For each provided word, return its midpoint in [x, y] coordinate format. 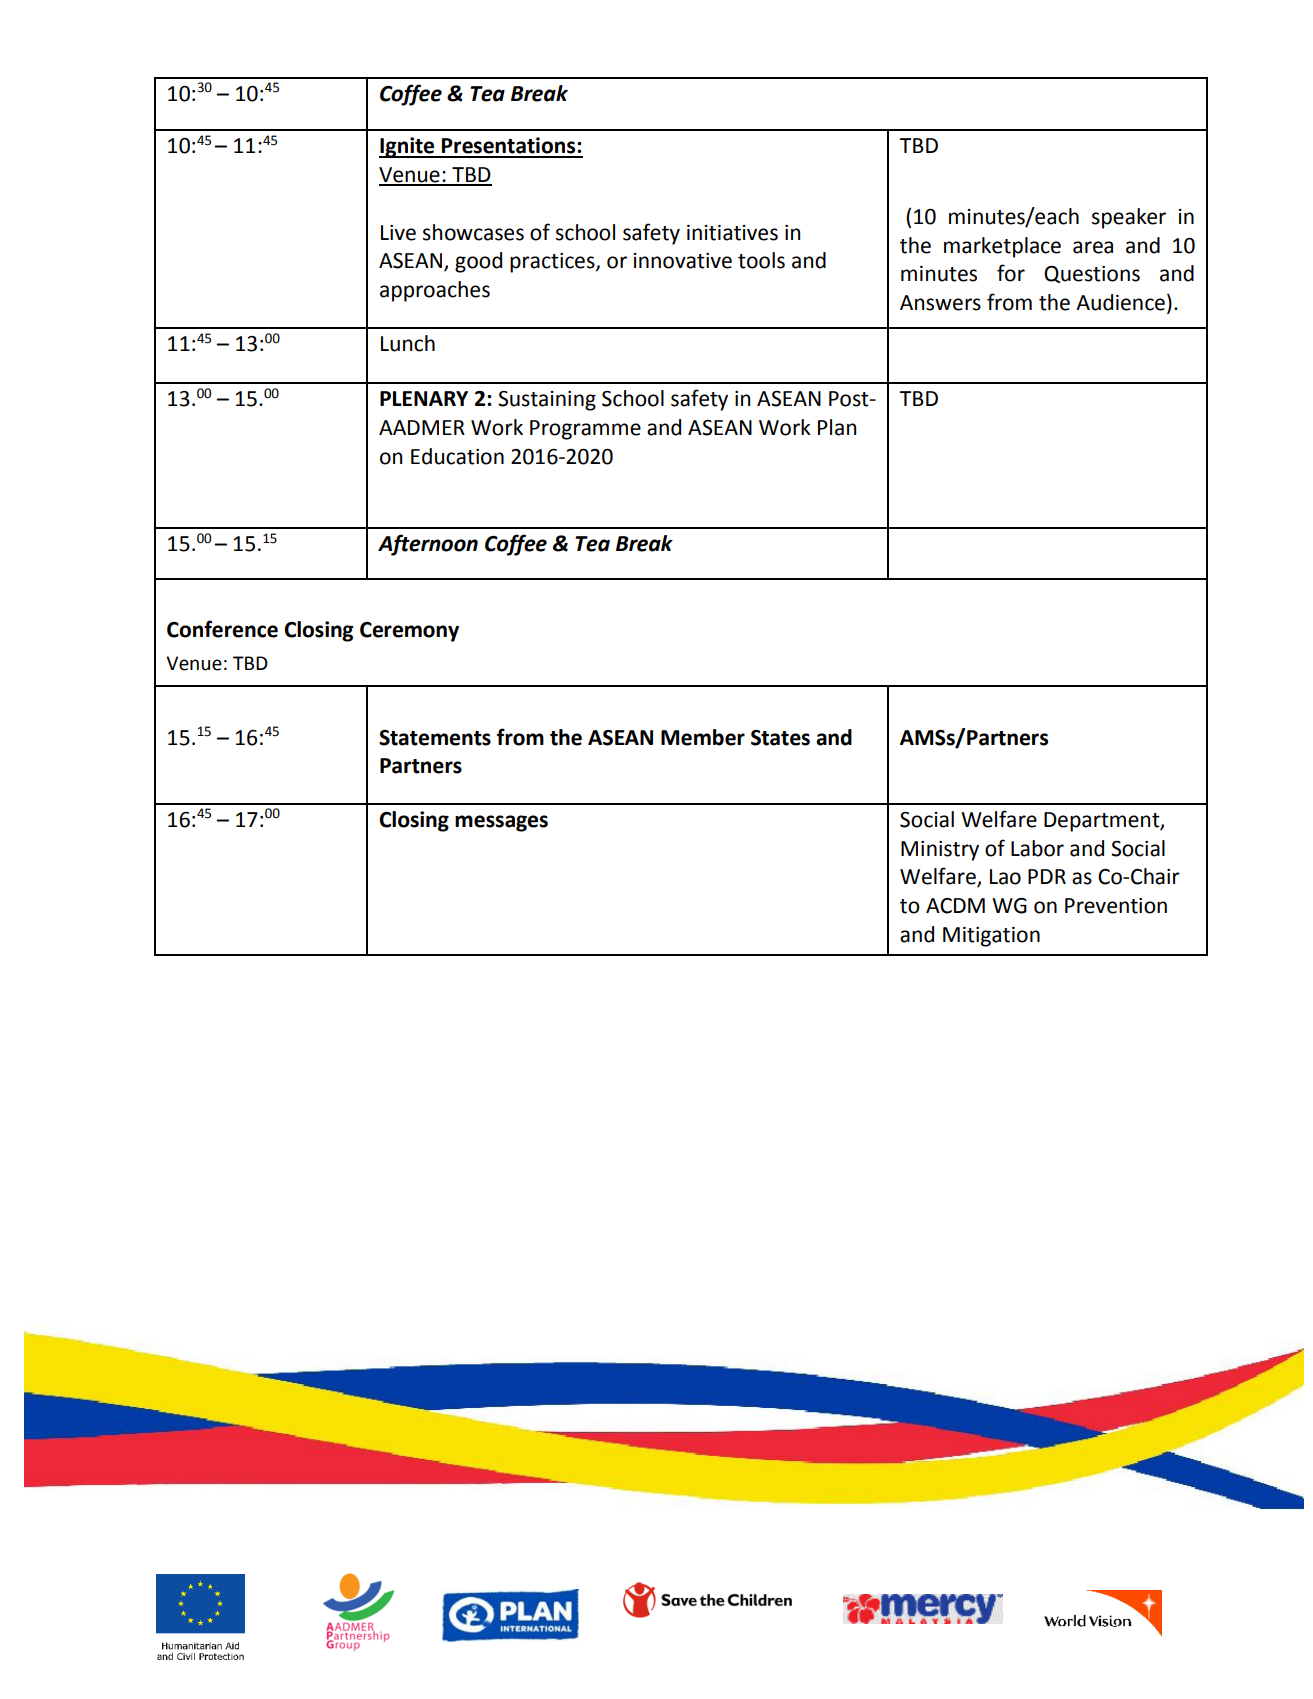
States [780, 738]
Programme [585, 430]
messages [501, 823]
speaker [1129, 218]
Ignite [408, 147]
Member [703, 737]
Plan [837, 427]
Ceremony [409, 632]
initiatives [732, 233]
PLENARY [424, 398]
